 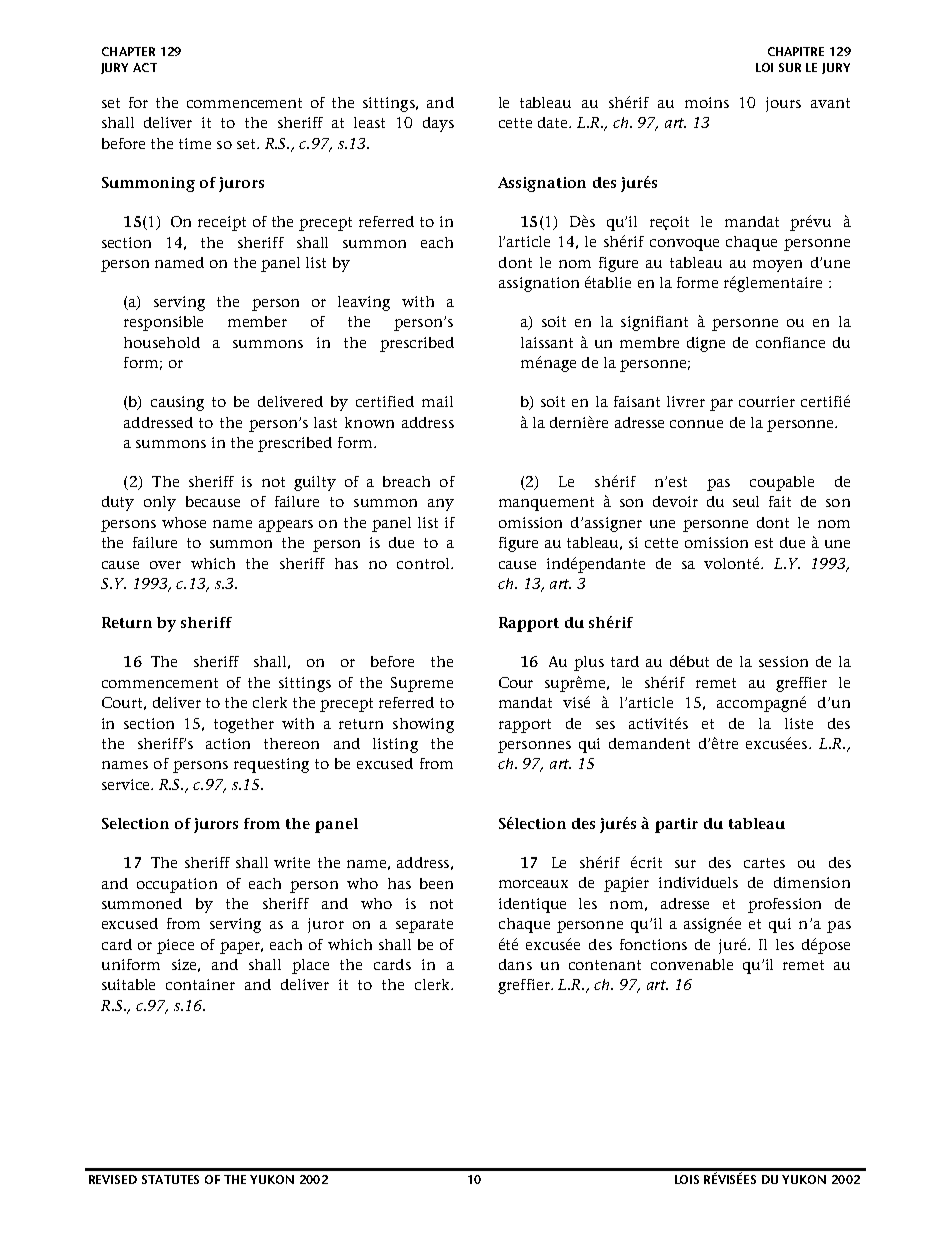 I want to click on over, so click(x=165, y=565).
